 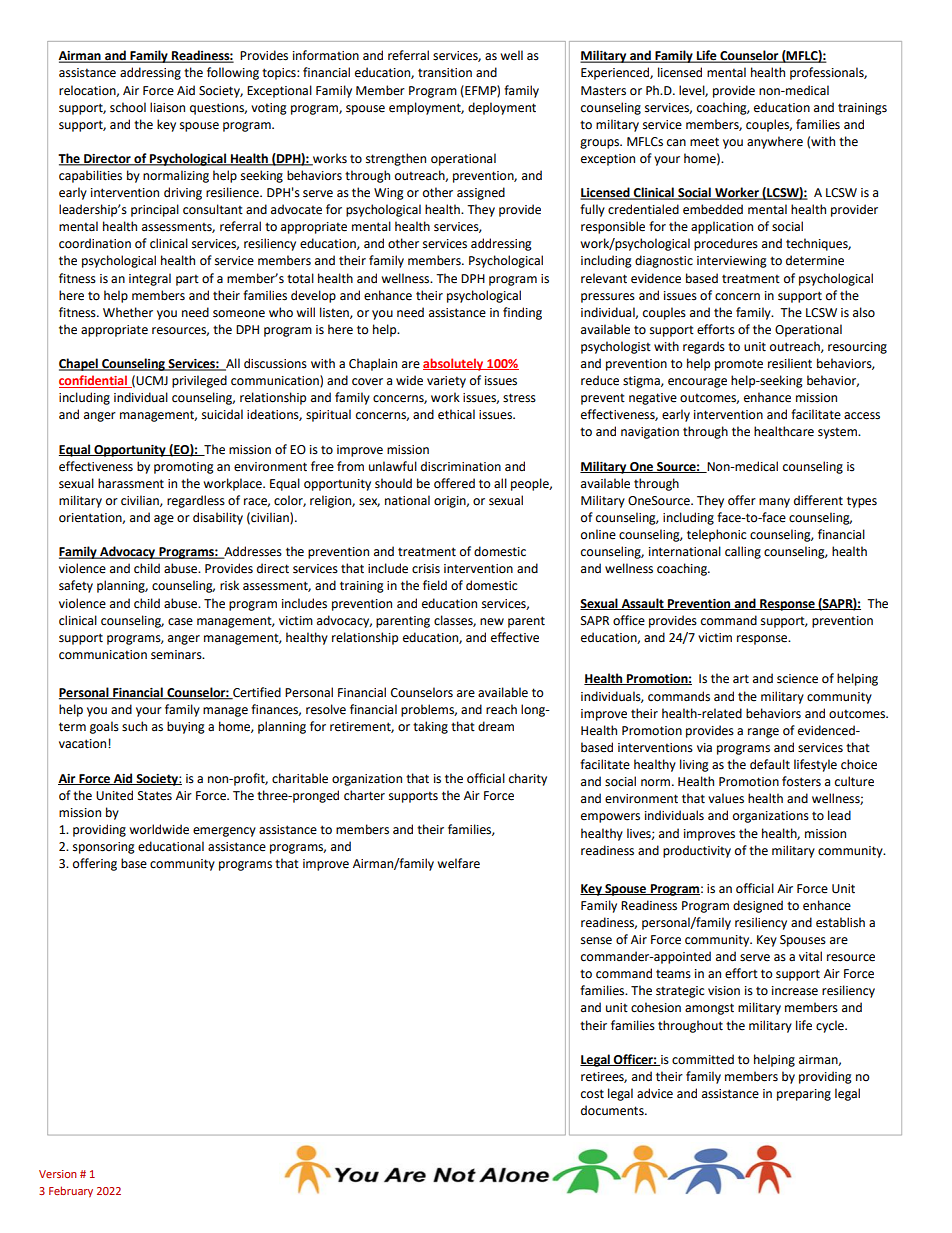 What do you see at coordinates (528, 779) in the screenshot?
I see `charity` at bounding box center [528, 779].
